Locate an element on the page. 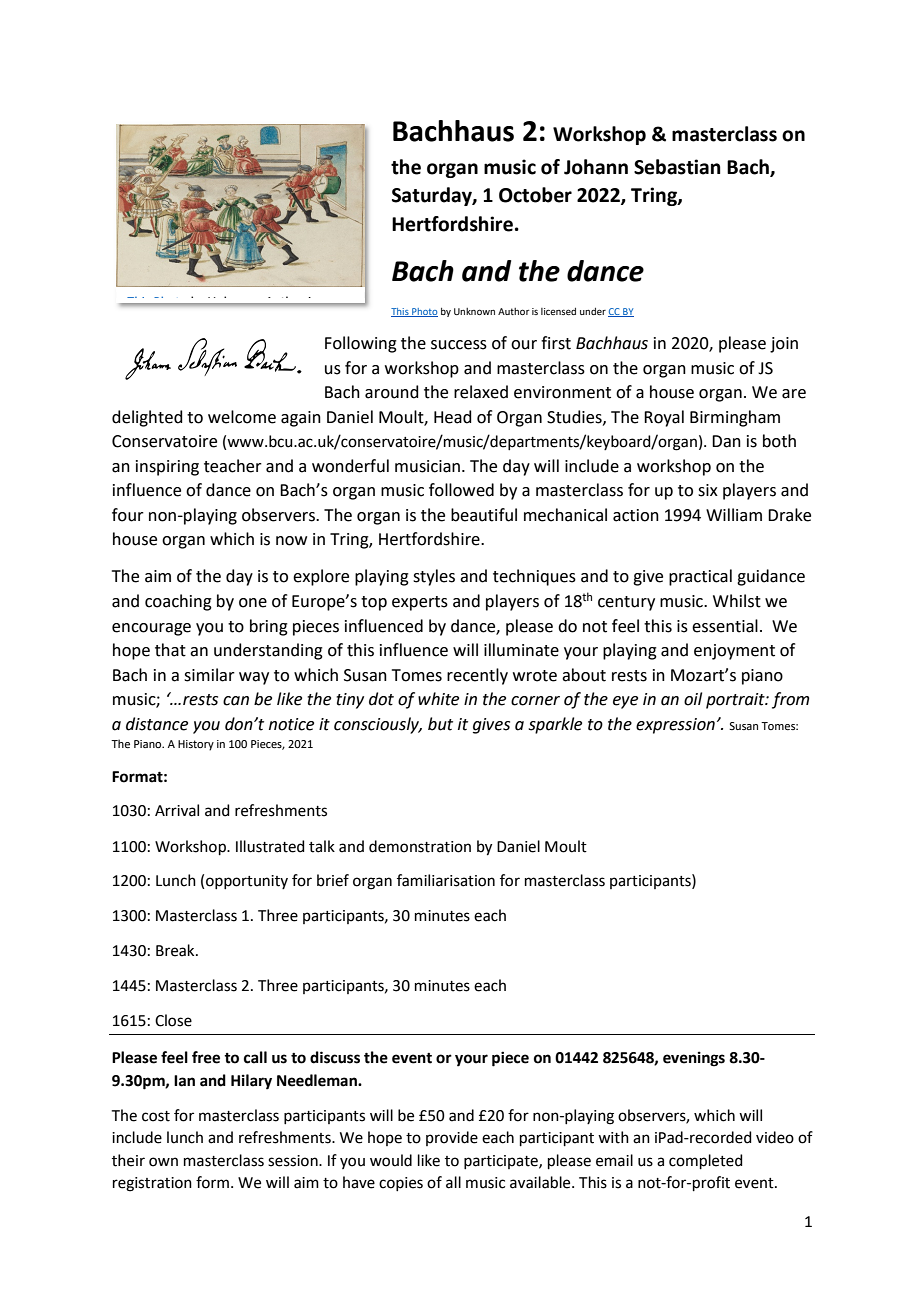  Sebastian is located at coordinates (677, 167).
